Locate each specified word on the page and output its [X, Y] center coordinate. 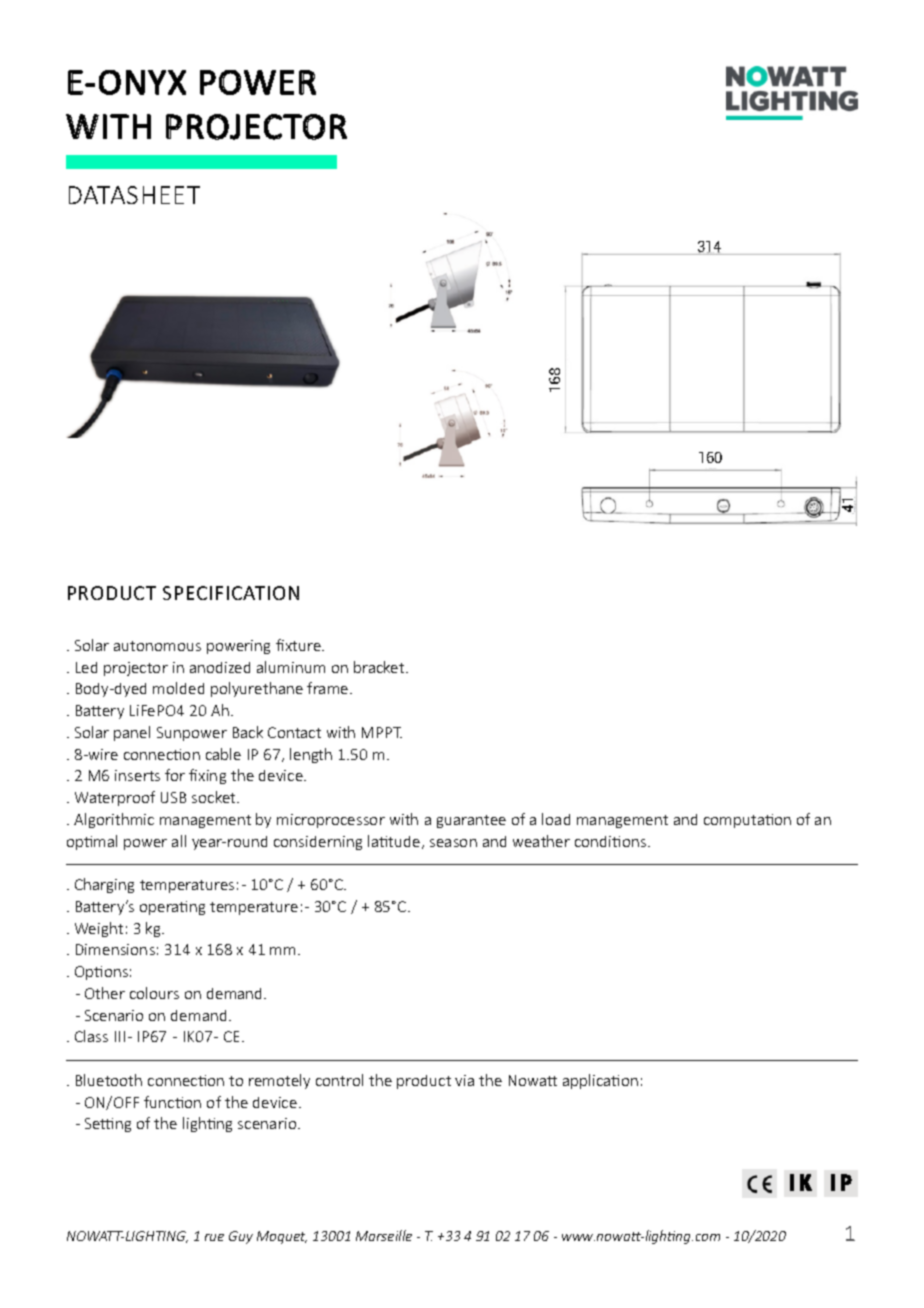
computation [747, 821]
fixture [299, 645]
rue [214, 1237]
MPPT [382, 732]
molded [178, 688]
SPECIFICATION [231, 593]
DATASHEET [134, 195]
